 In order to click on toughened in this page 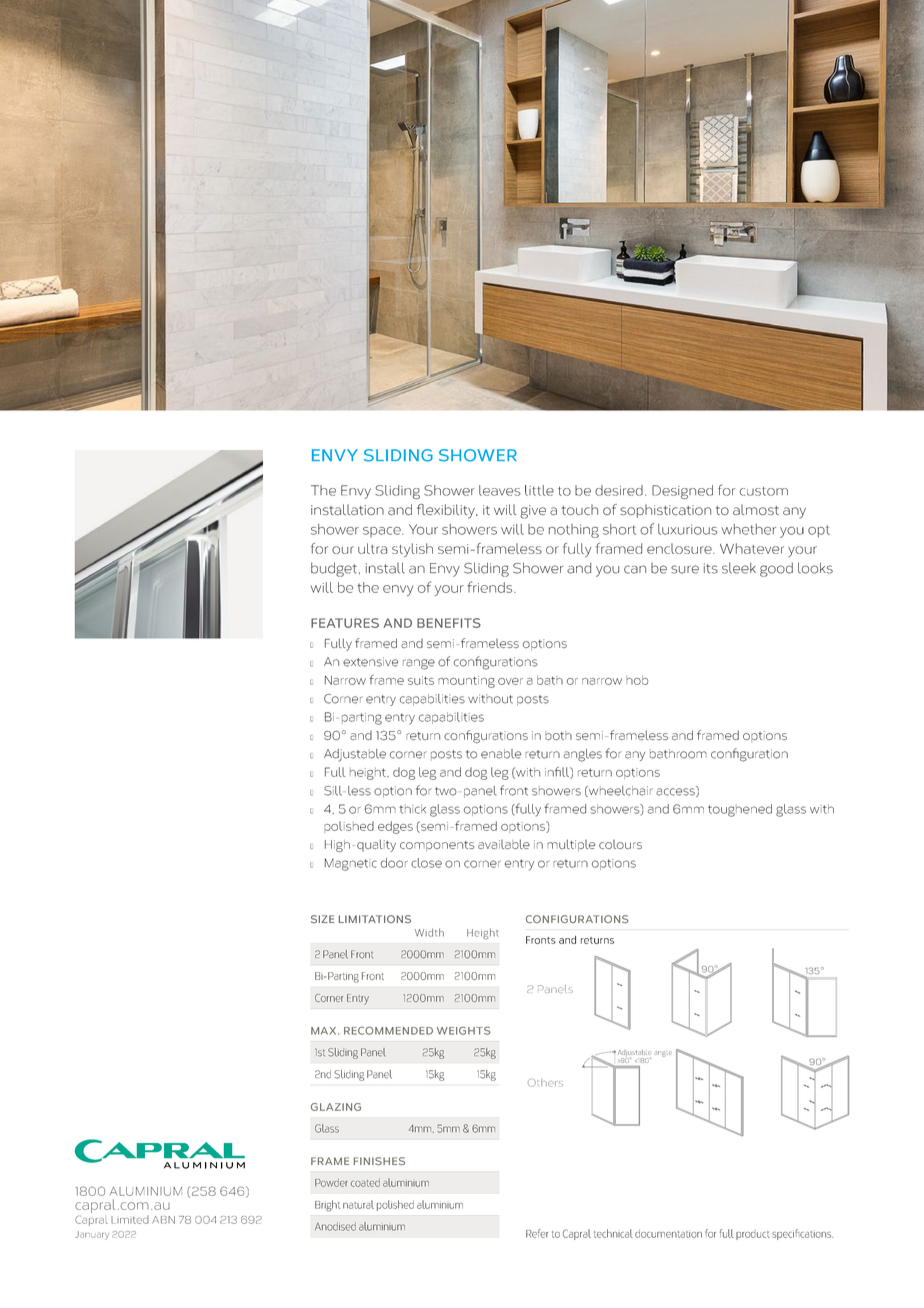, I will do `click(740, 810)`.
